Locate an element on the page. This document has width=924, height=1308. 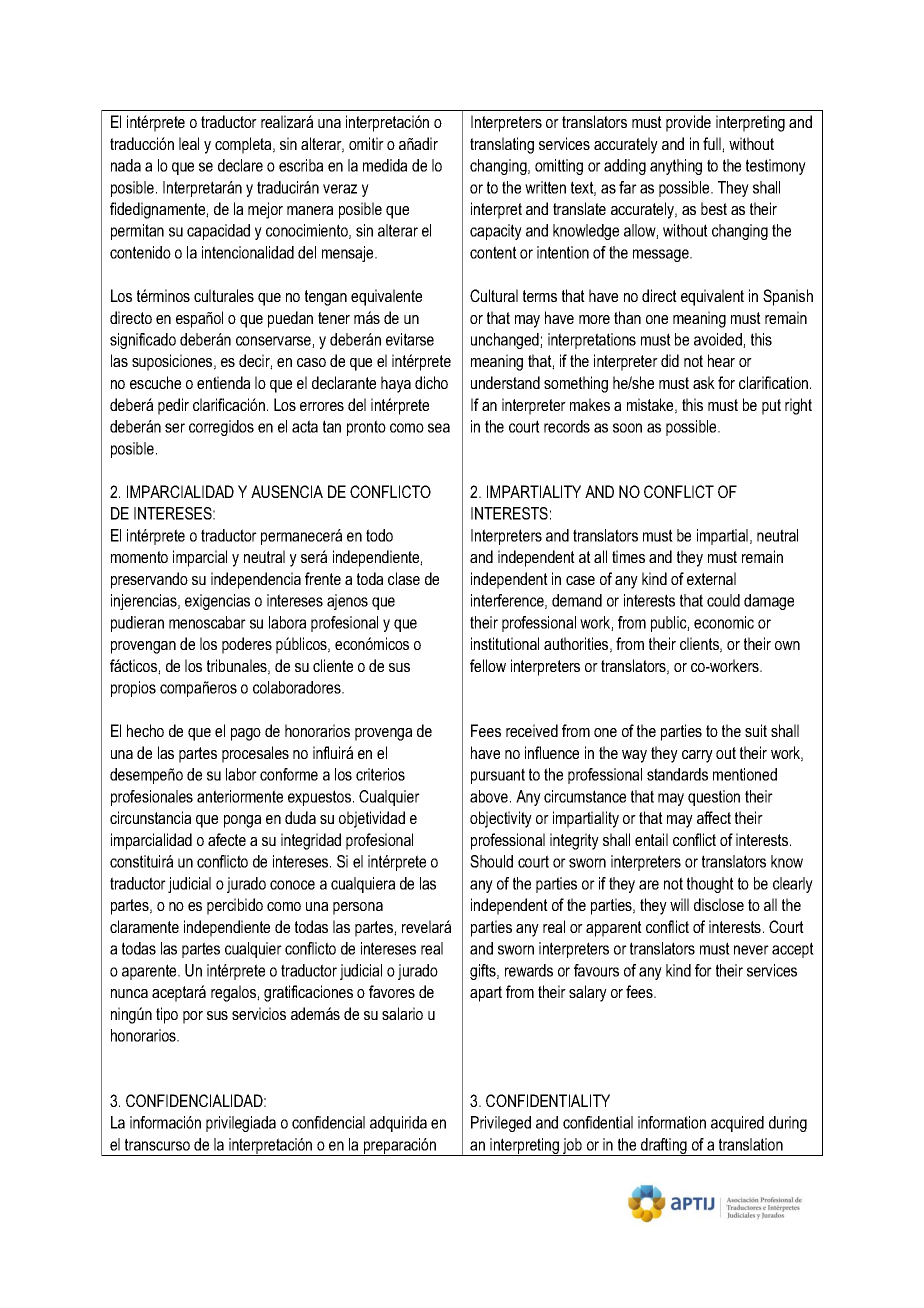
por is located at coordinates (193, 1017).
